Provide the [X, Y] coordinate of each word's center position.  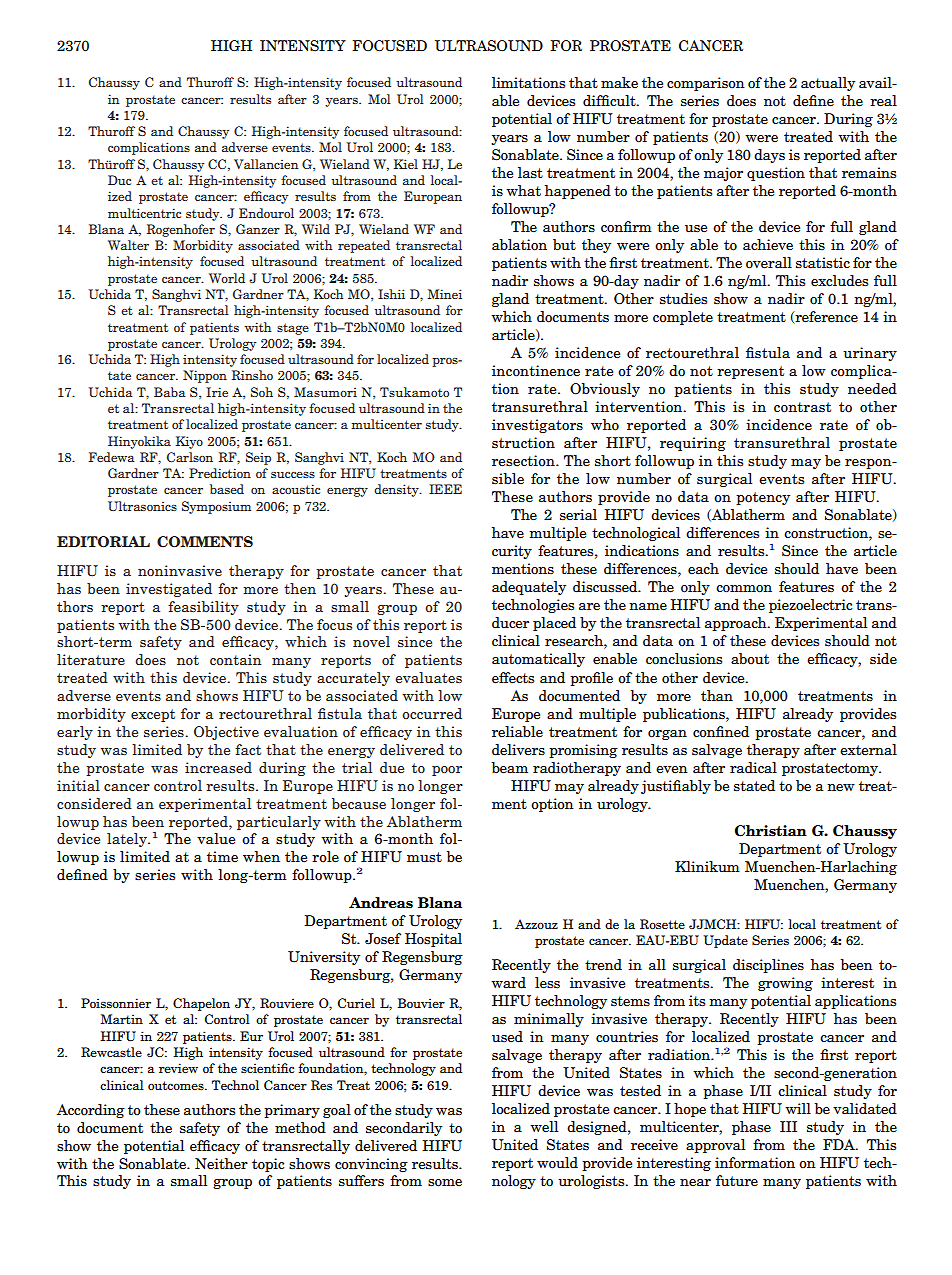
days [769, 156]
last [530, 172]
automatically [538, 660]
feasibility [203, 608]
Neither [221, 1164]
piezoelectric [810, 606]
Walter [128, 245]
